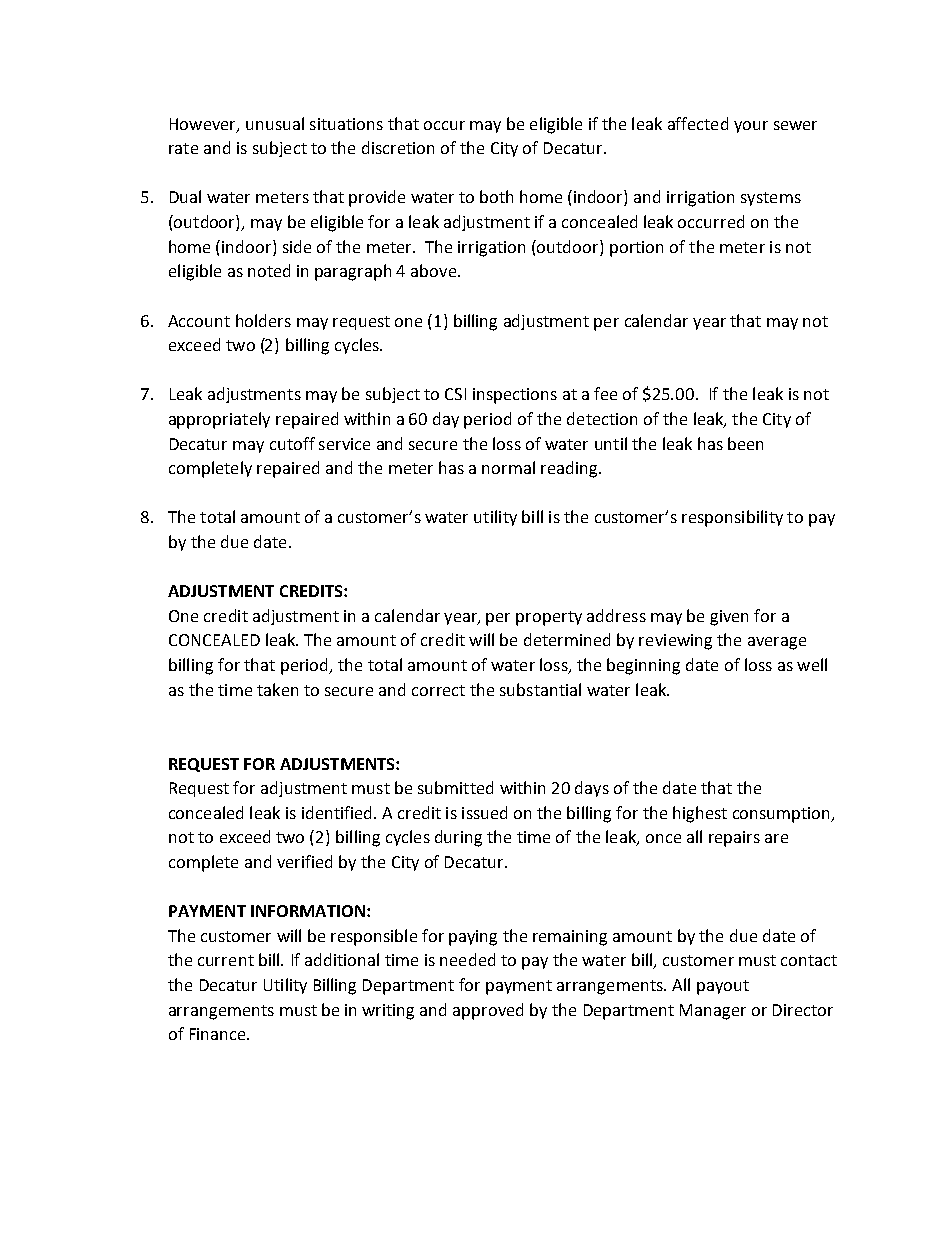 Image resolution: width=952 pixels, height=1233 pixels. I want to click on Finance, so click(219, 1034).
